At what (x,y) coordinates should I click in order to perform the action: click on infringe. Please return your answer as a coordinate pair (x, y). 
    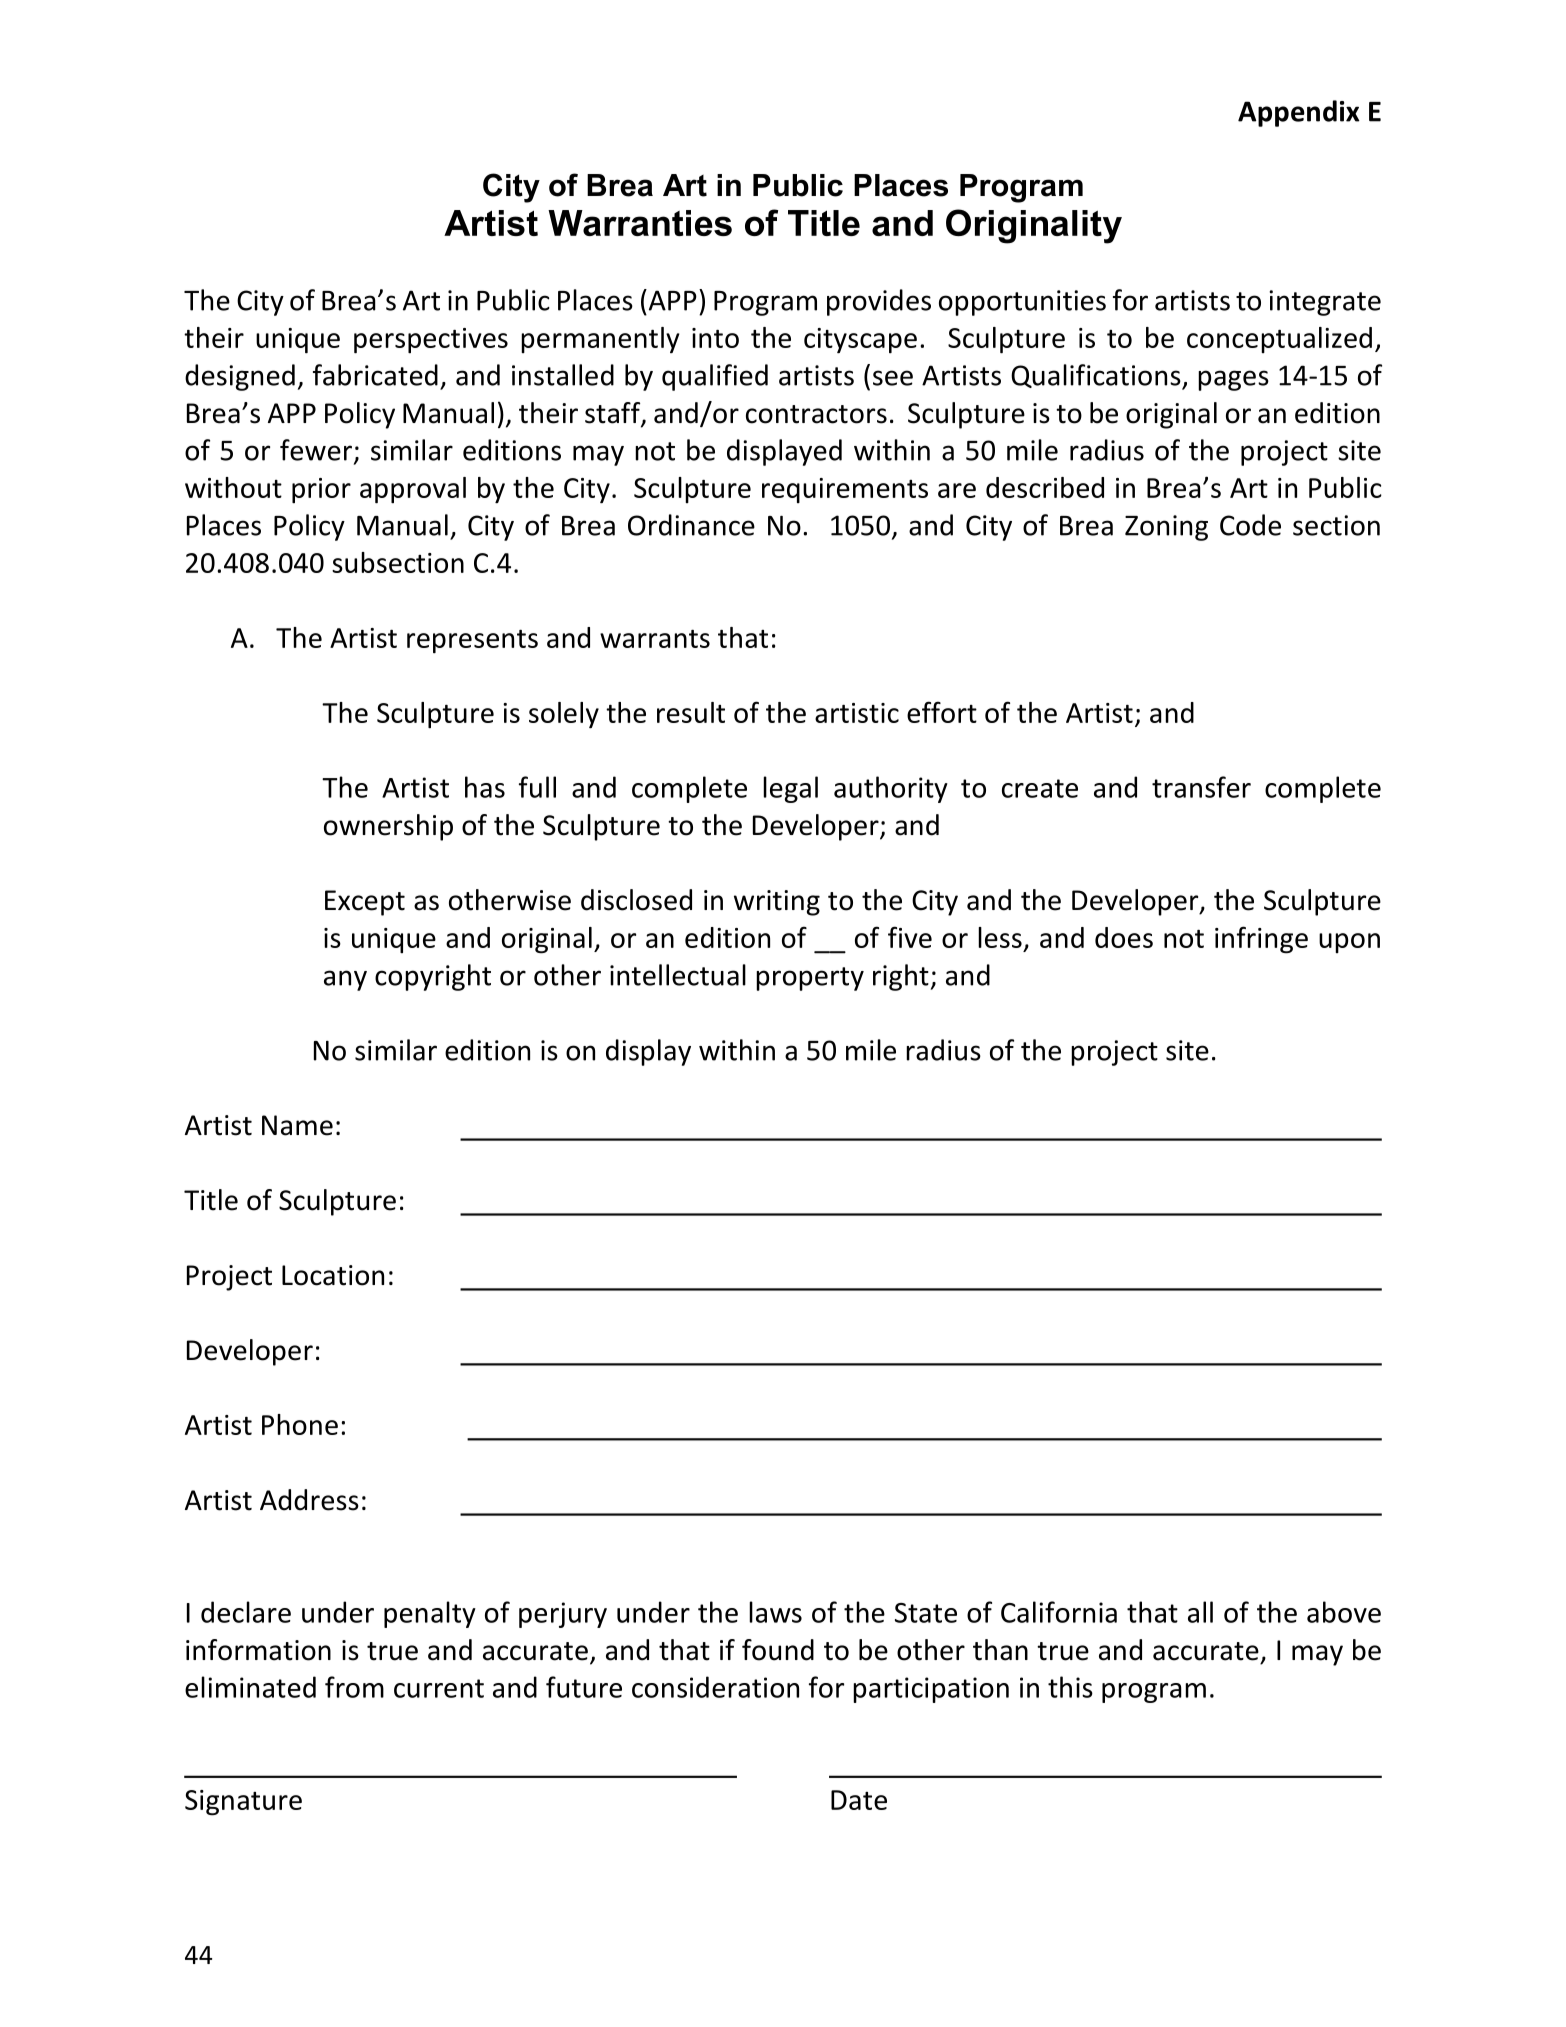
    Looking at the image, I should click on (1261, 940).
